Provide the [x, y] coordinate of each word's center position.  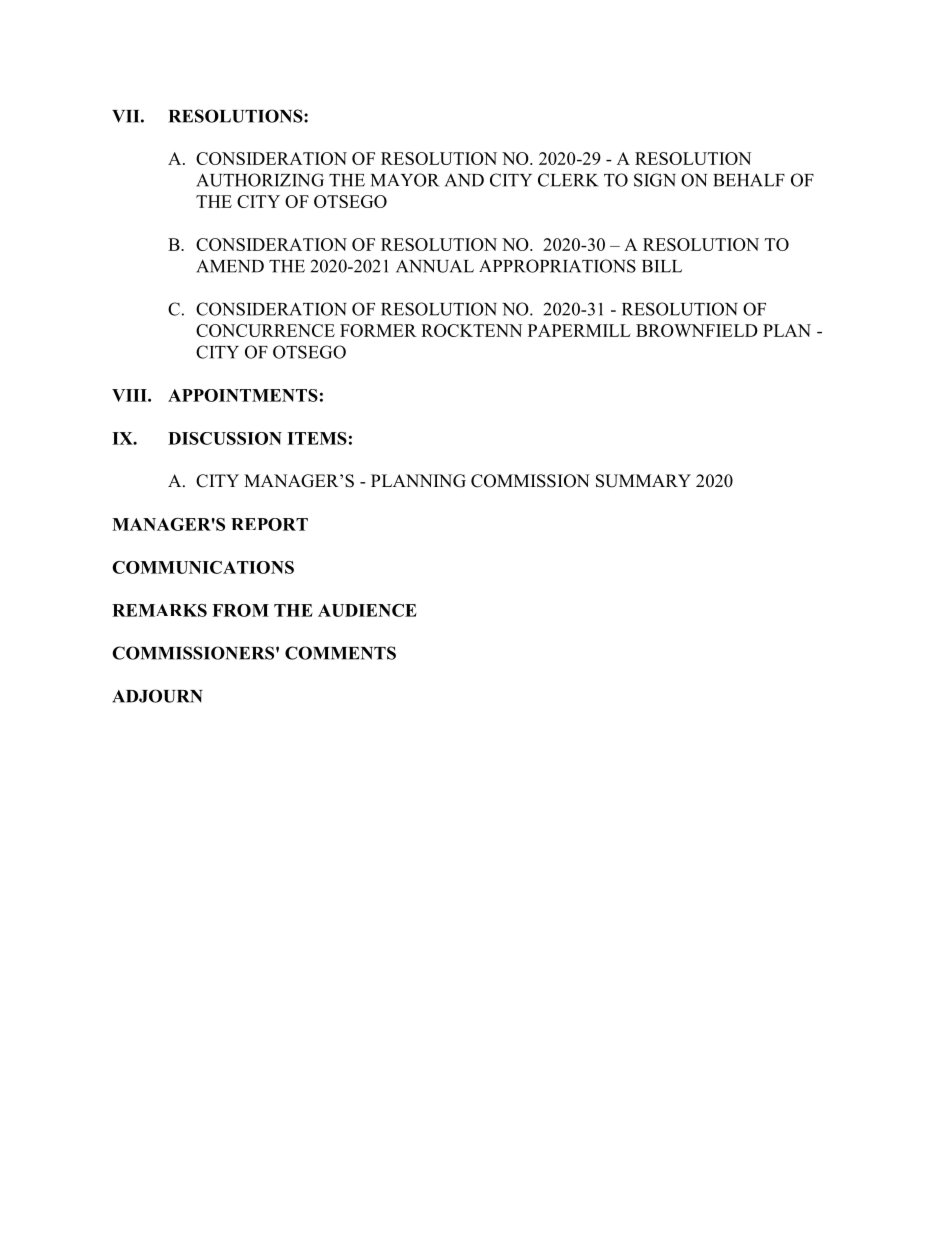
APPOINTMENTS [243, 395]
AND [464, 180]
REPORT [269, 524]
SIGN [655, 180]
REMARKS [159, 610]
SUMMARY [643, 481]
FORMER [378, 330]
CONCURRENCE [265, 330]
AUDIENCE [367, 610]
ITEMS [317, 438]
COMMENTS [340, 653]
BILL [662, 266]
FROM [240, 610]
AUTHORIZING [260, 180]
